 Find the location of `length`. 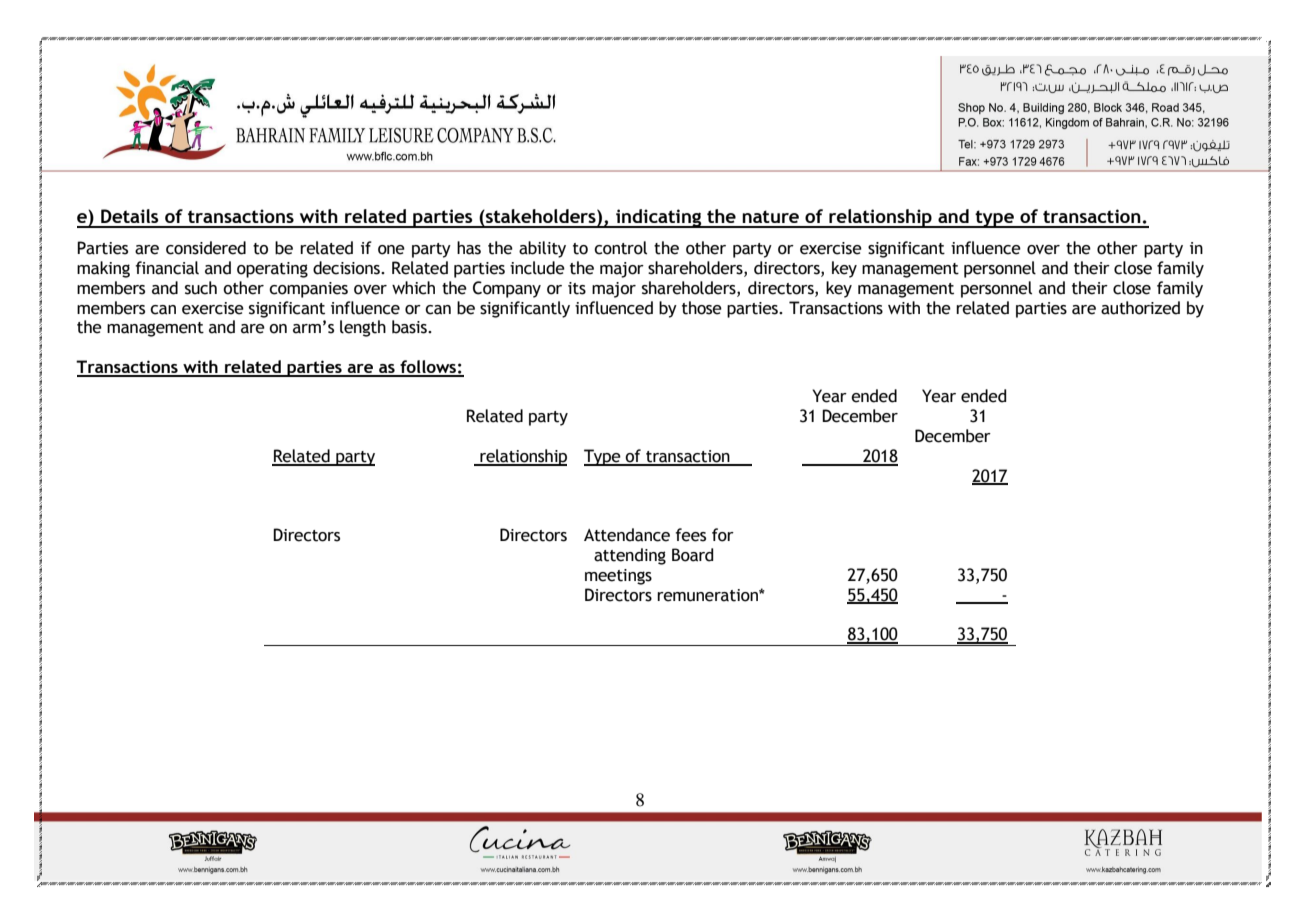

length is located at coordinates (363, 328).
